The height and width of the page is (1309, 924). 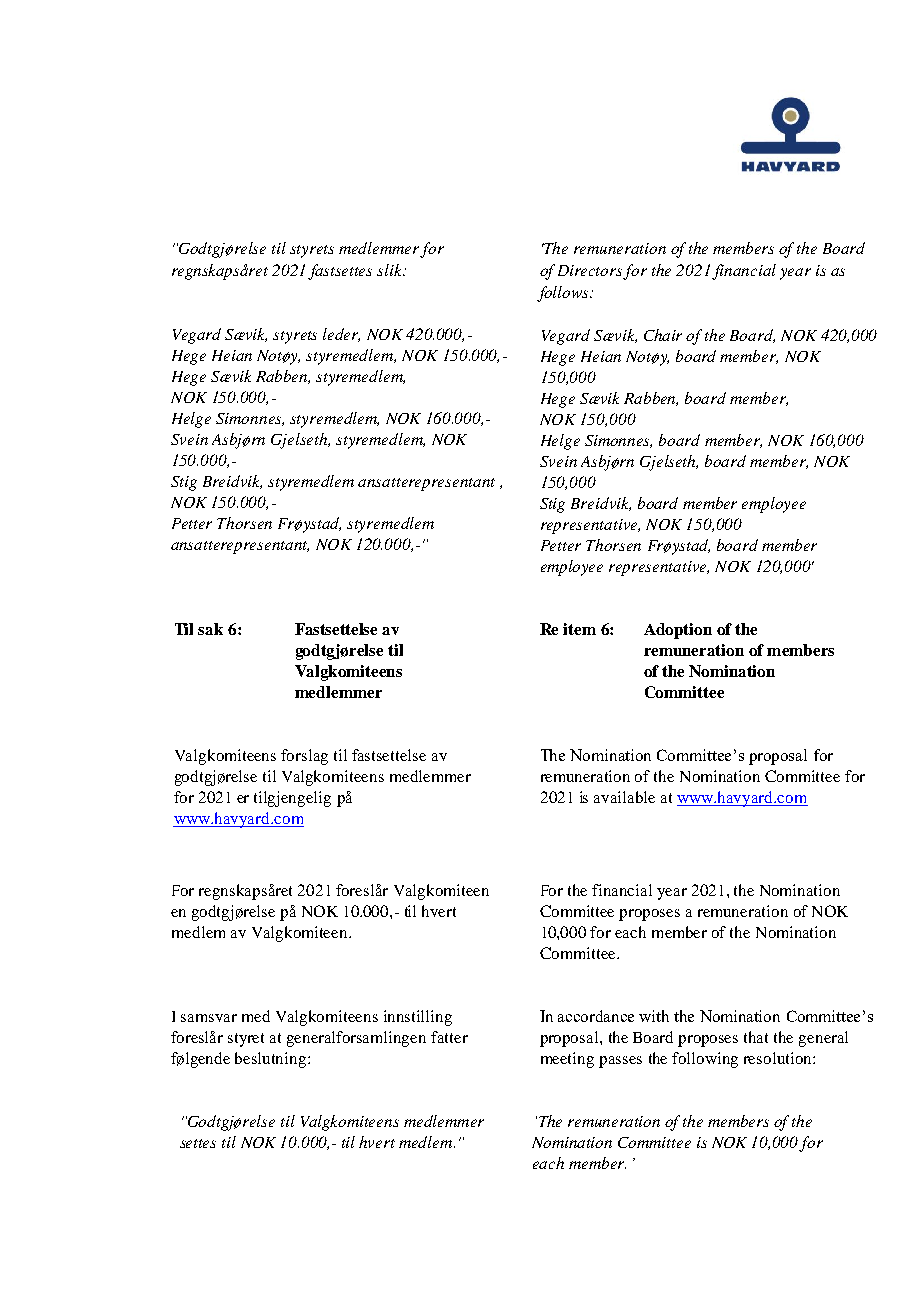 I want to click on meeting, so click(x=567, y=1060).
